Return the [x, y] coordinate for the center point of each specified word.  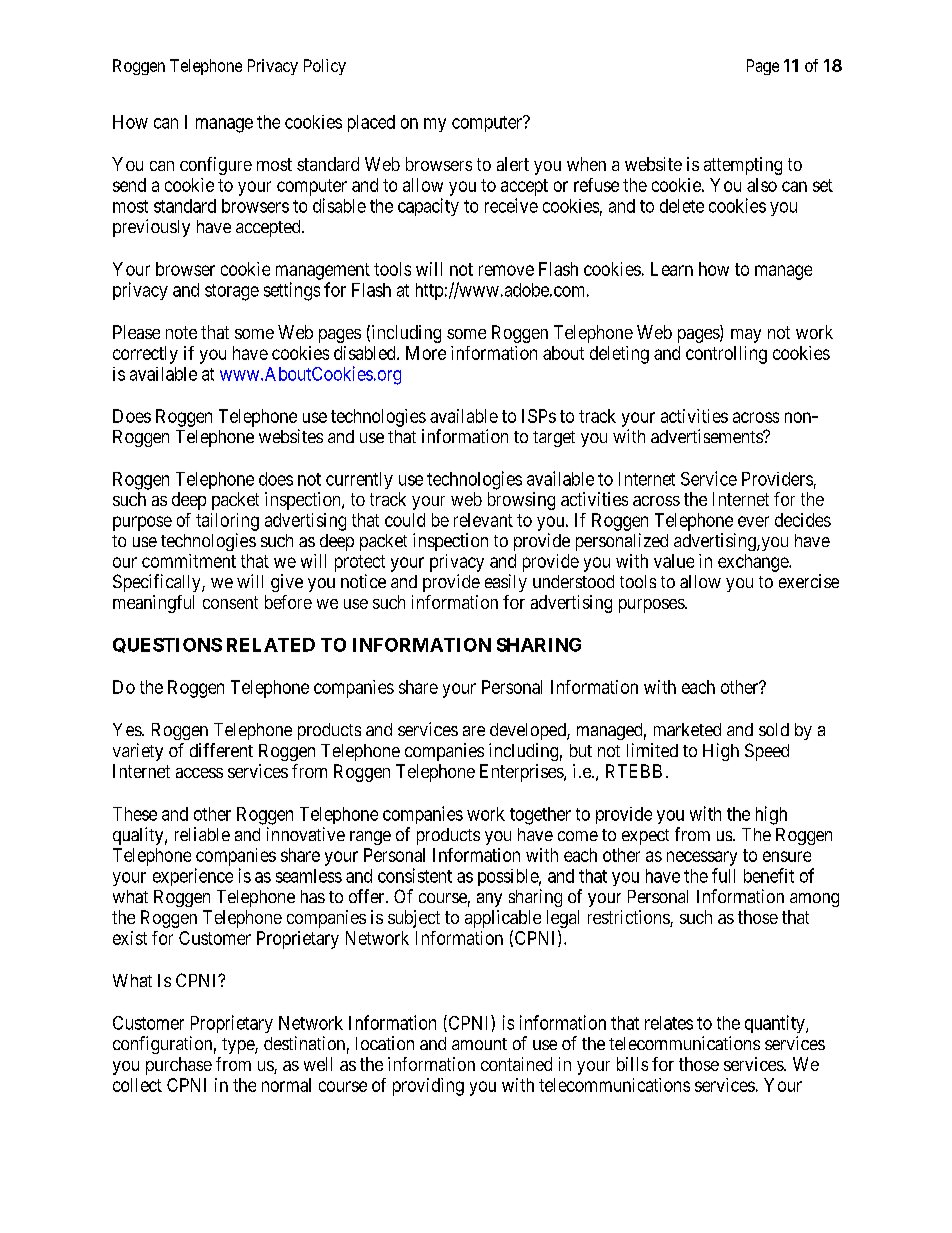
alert [513, 164]
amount [479, 1044]
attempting [743, 166]
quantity [776, 1024]
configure [216, 166]
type [239, 1046]
